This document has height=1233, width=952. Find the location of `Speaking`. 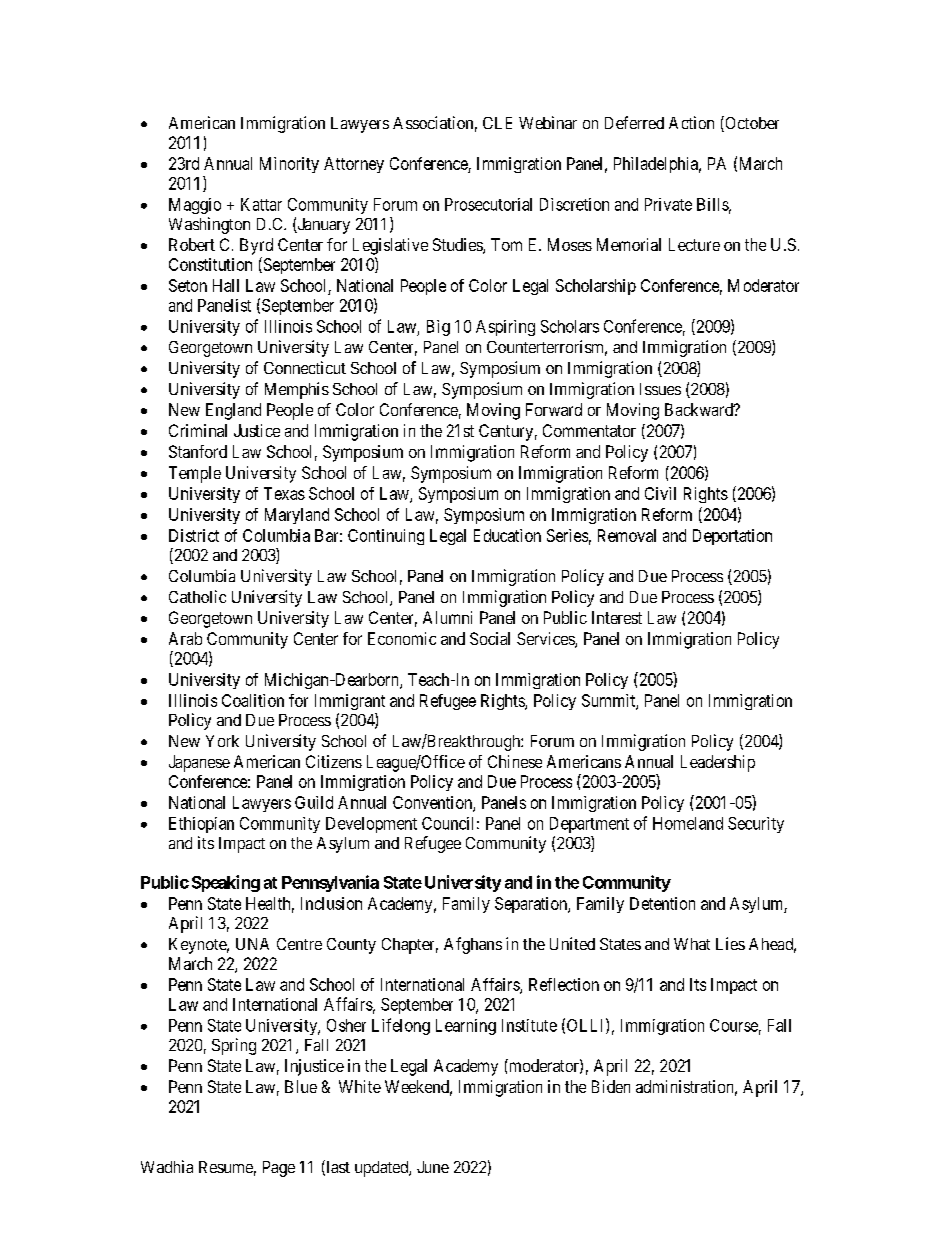

Speaking is located at coordinates (226, 883).
